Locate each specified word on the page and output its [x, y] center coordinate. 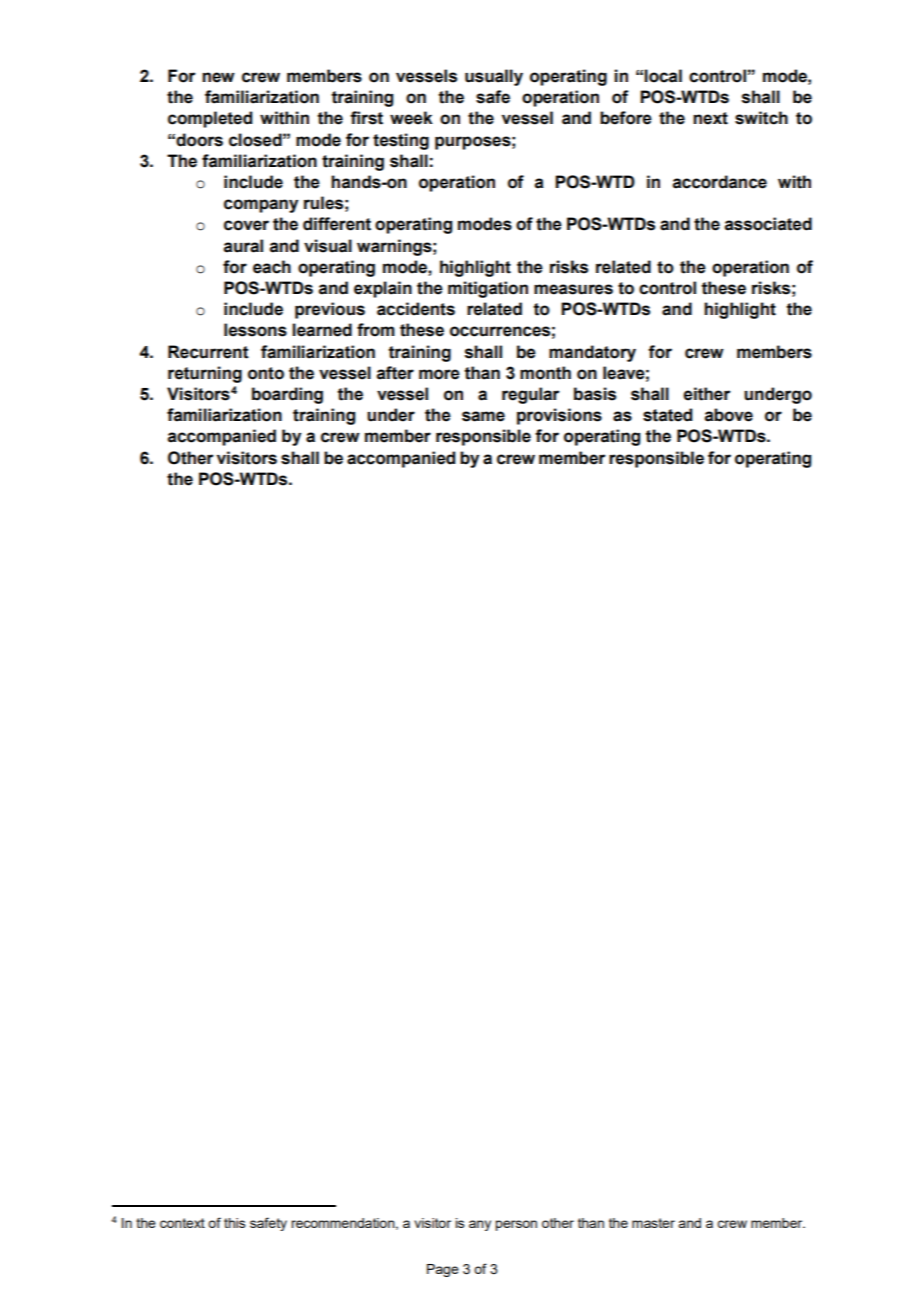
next [710, 118]
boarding [287, 395]
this [235, 1223]
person [516, 1225]
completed [210, 119]
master [653, 1223]
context [182, 1223]
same [483, 416]
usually [494, 77]
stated [667, 415]
